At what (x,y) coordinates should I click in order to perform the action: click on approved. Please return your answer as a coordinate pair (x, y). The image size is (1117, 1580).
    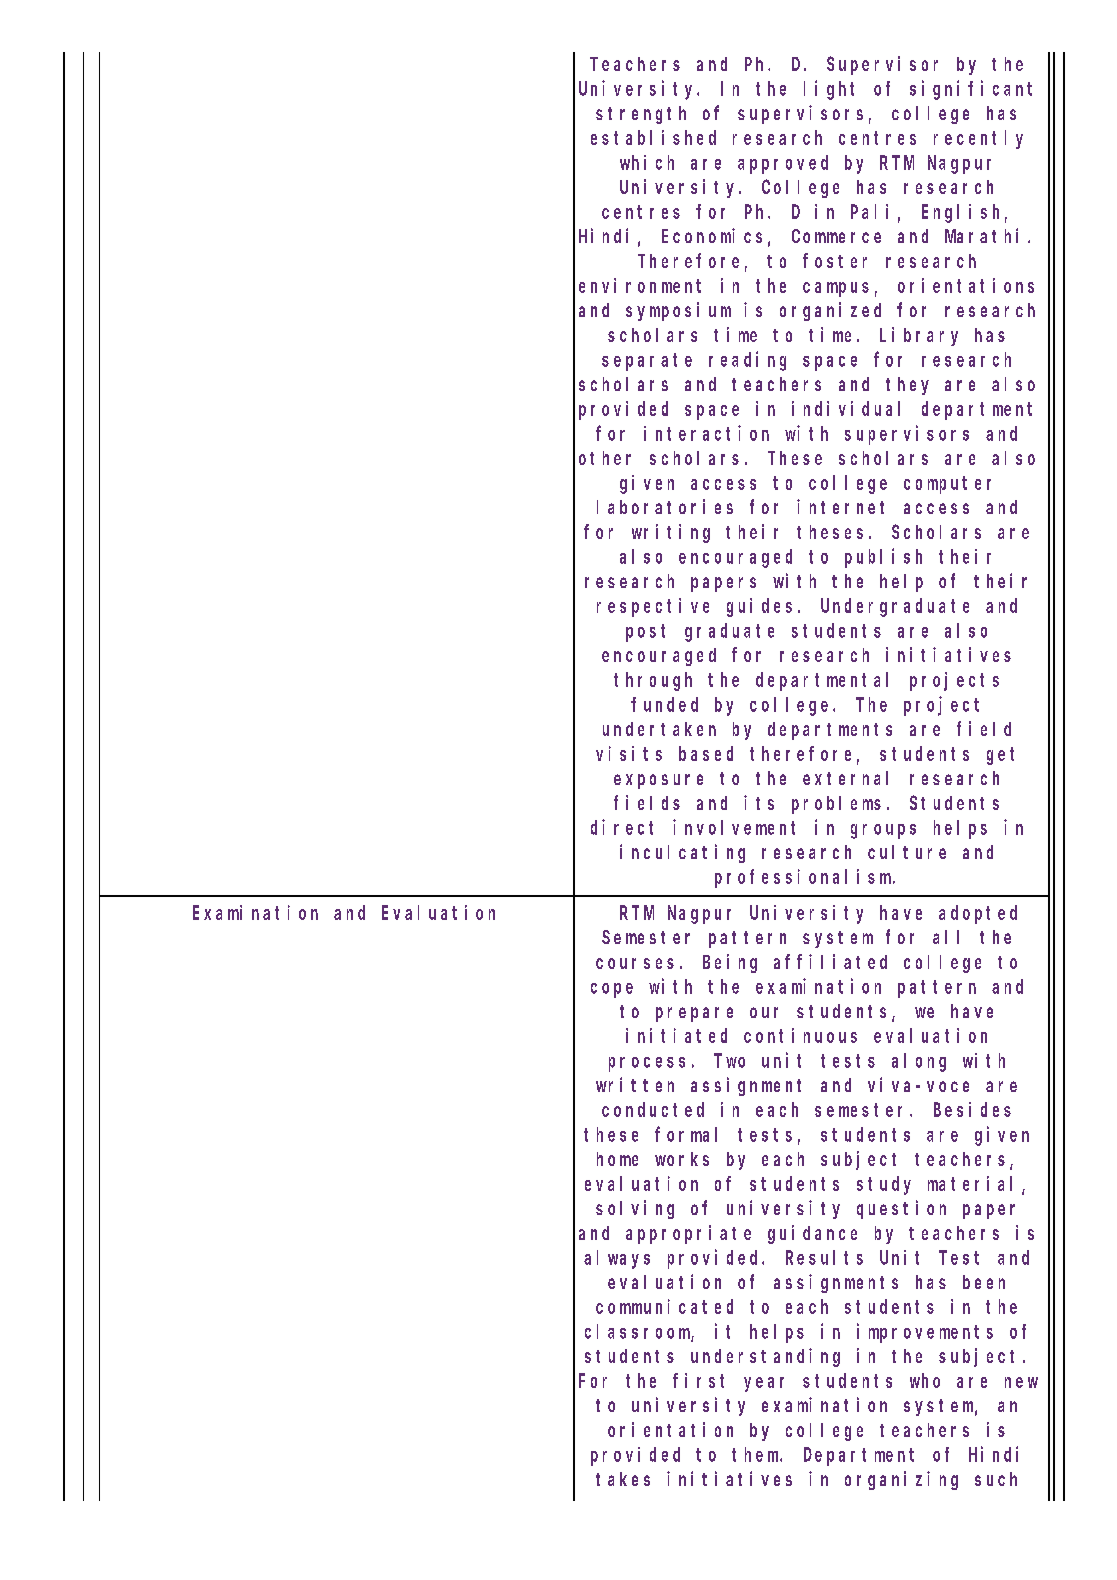
    Looking at the image, I should click on (783, 164).
